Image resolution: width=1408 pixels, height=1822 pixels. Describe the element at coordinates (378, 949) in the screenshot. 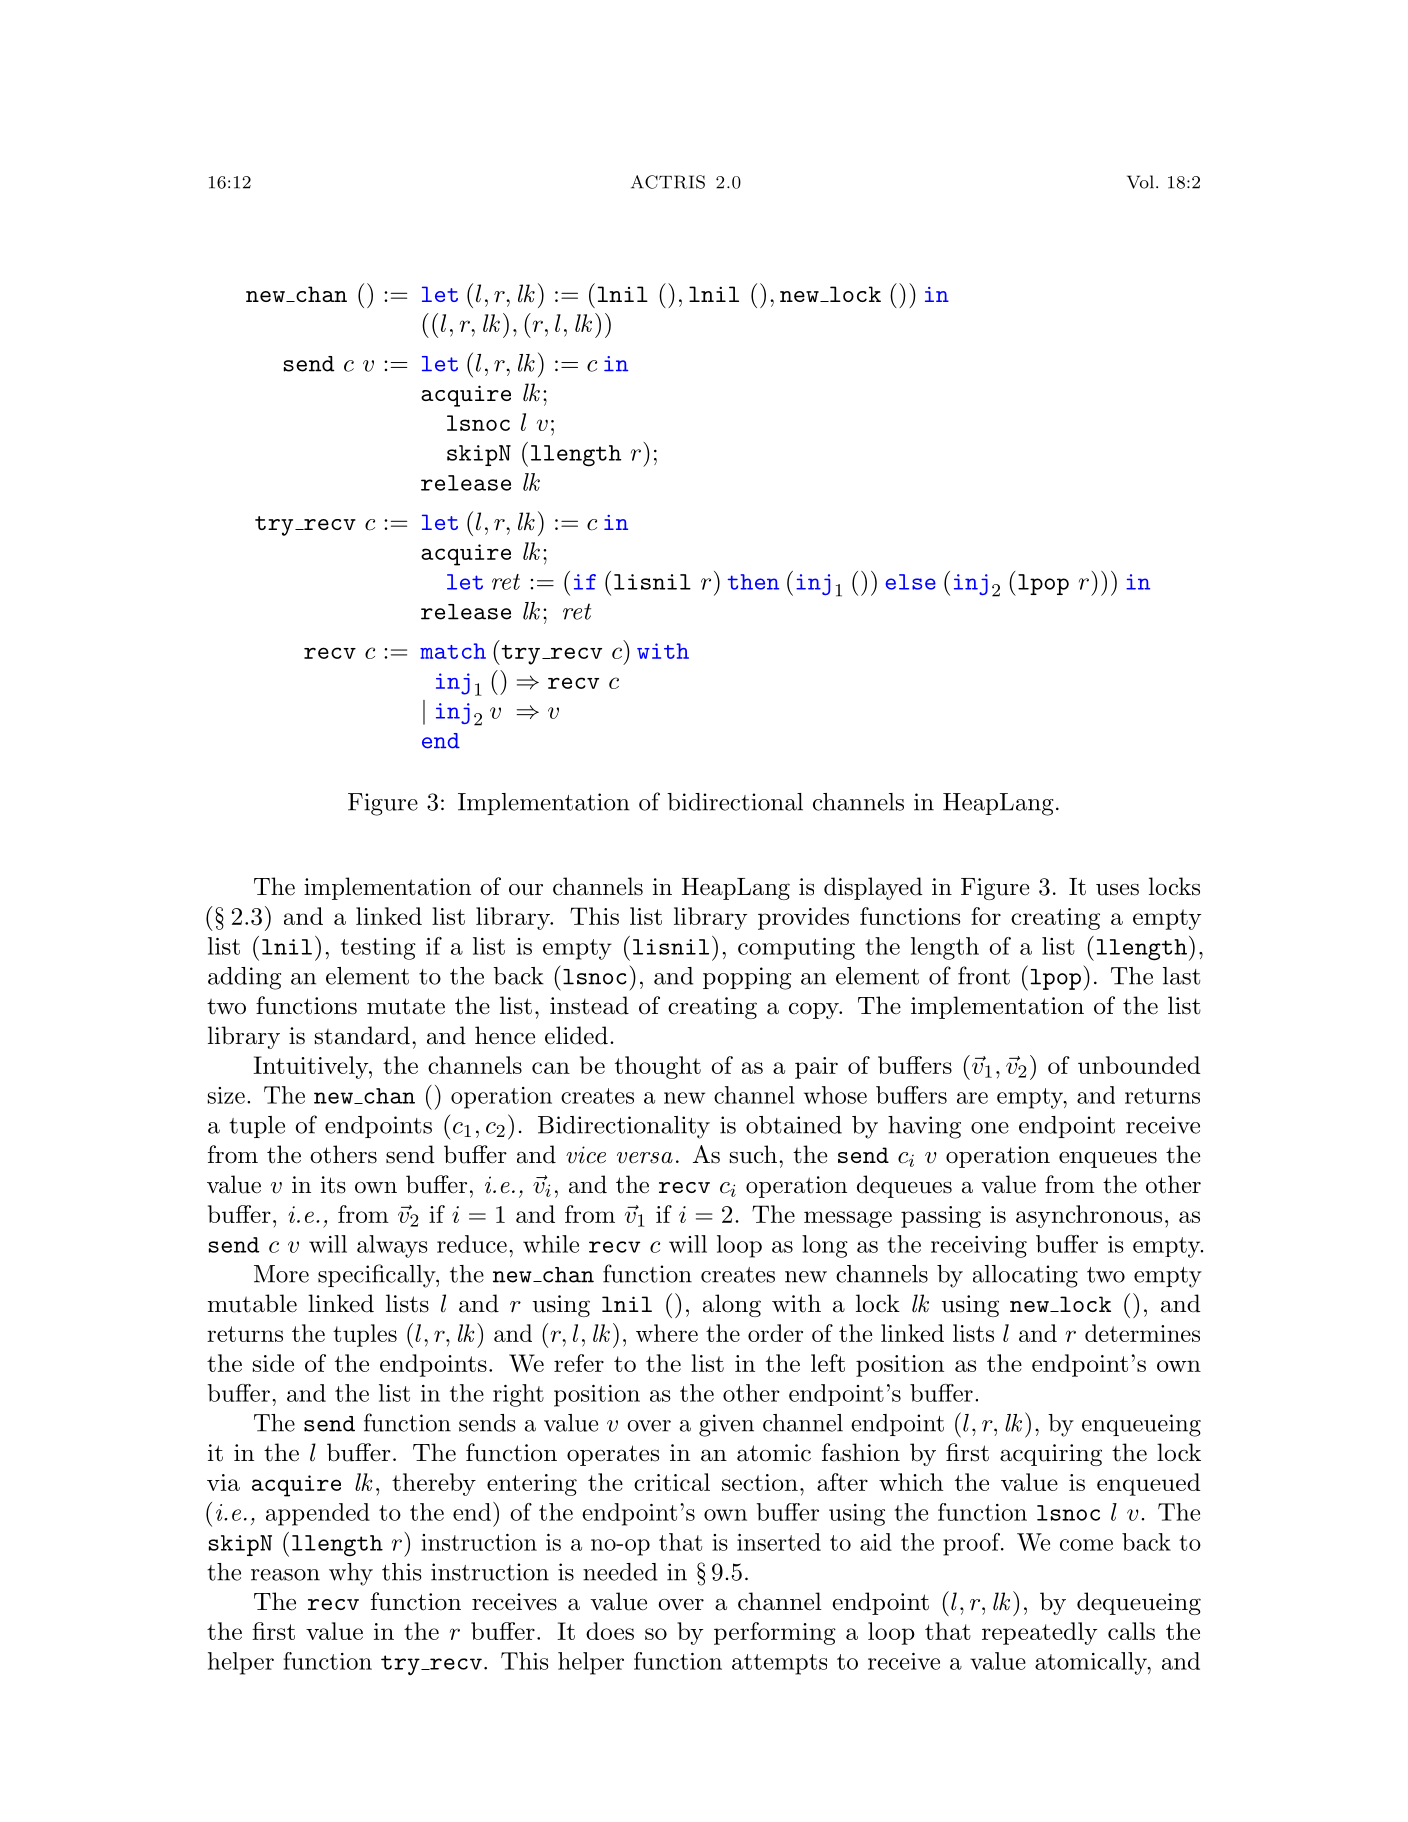

I see `testing` at that location.
